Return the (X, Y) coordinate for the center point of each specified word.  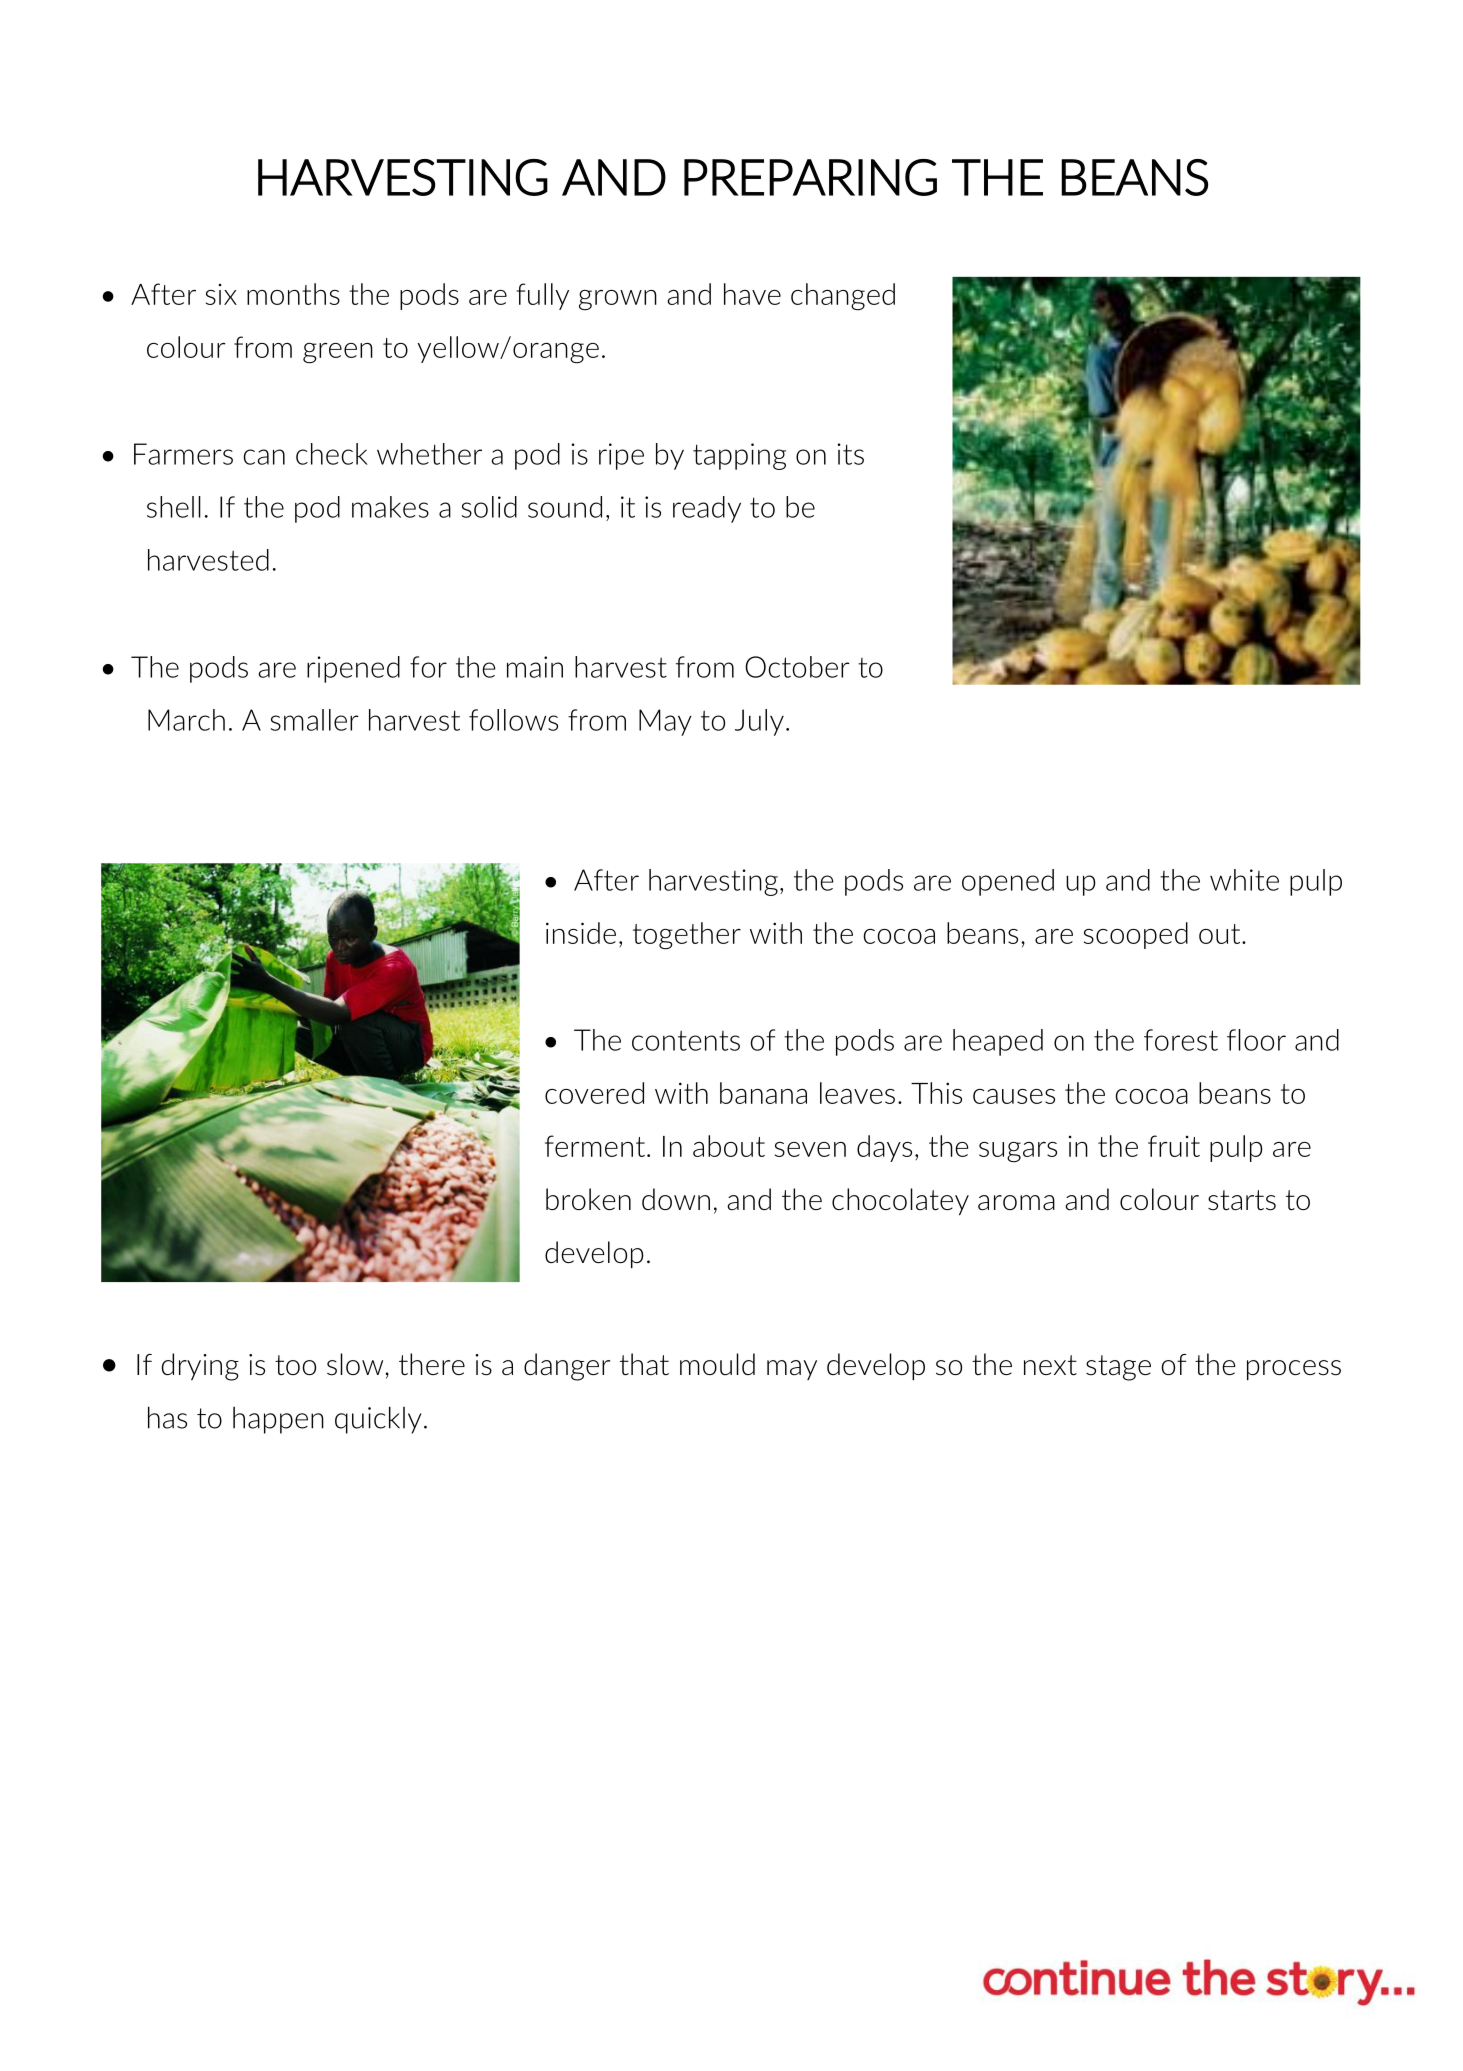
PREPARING (810, 177)
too (295, 1365)
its (850, 454)
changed (843, 297)
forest (1181, 1040)
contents (686, 1040)
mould (717, 1364)
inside (581, 933)
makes (390, 507)
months (293, 294)
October (797, 667)
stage (1118, 1368)
